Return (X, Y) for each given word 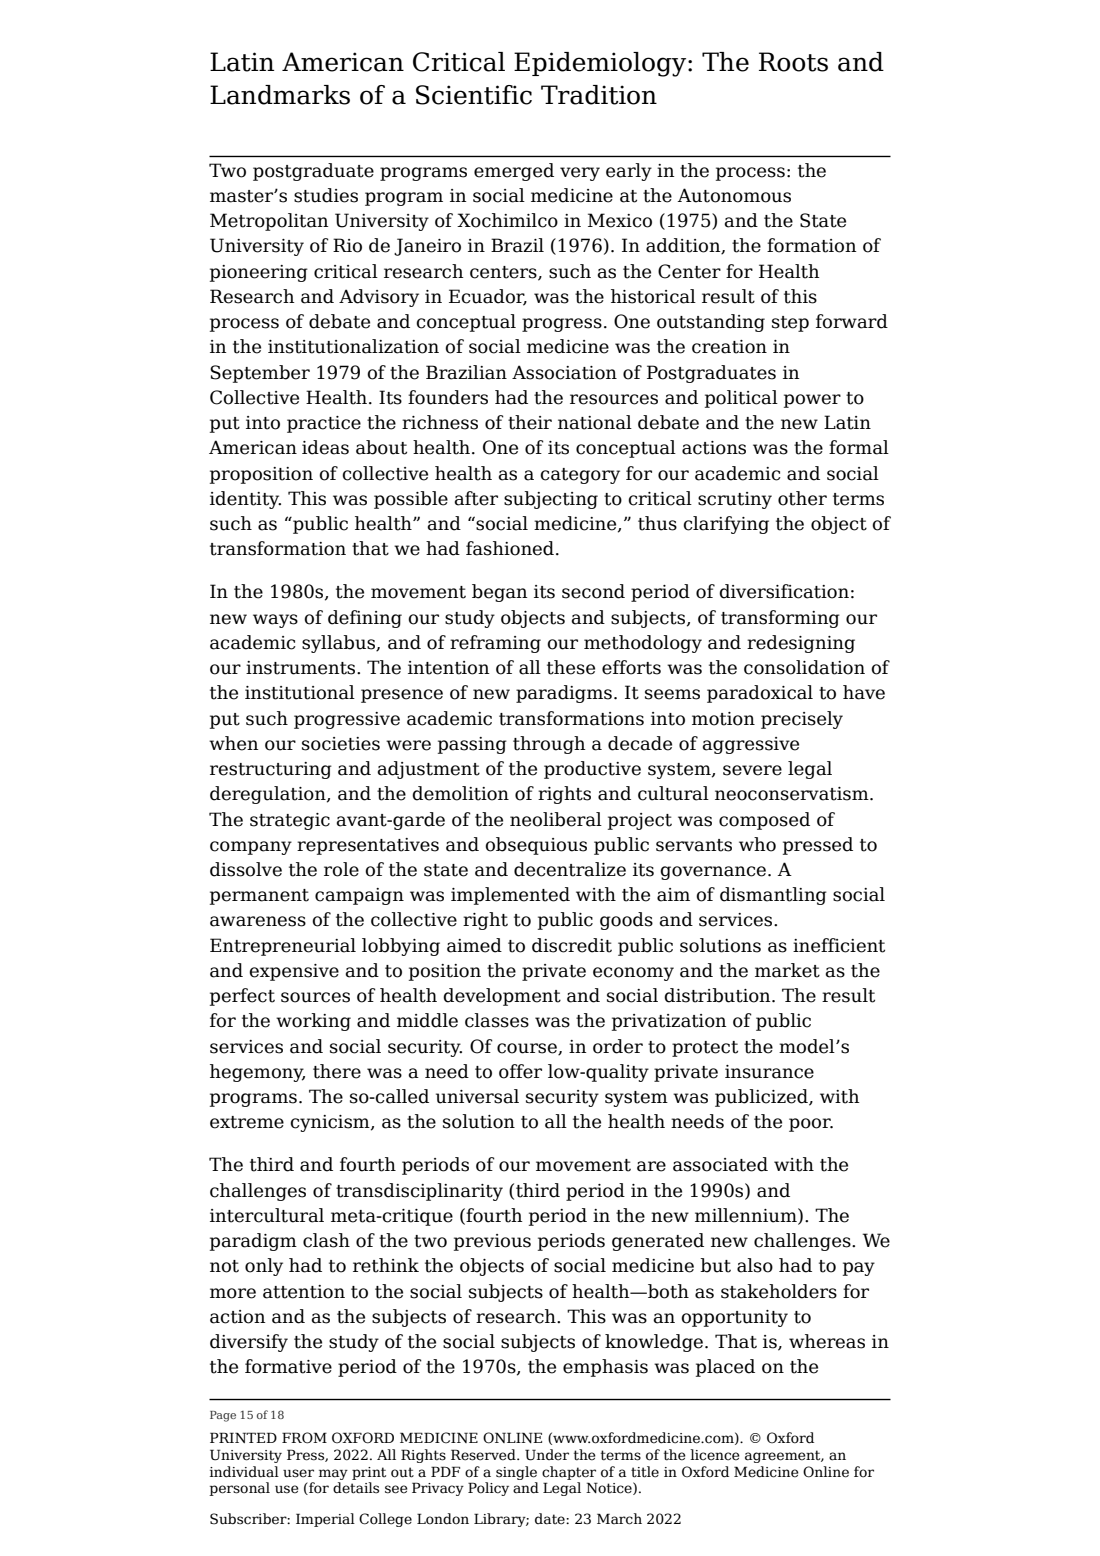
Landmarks (280, 95)
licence (715, 1455)
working (313, 1022)
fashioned (510, 548)
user (298, 1473)
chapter (569, 1473)
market (787, 970)
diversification (784, 591)
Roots (793, 62)
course (528, 1049)
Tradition (599, 95)
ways (275, 621)
